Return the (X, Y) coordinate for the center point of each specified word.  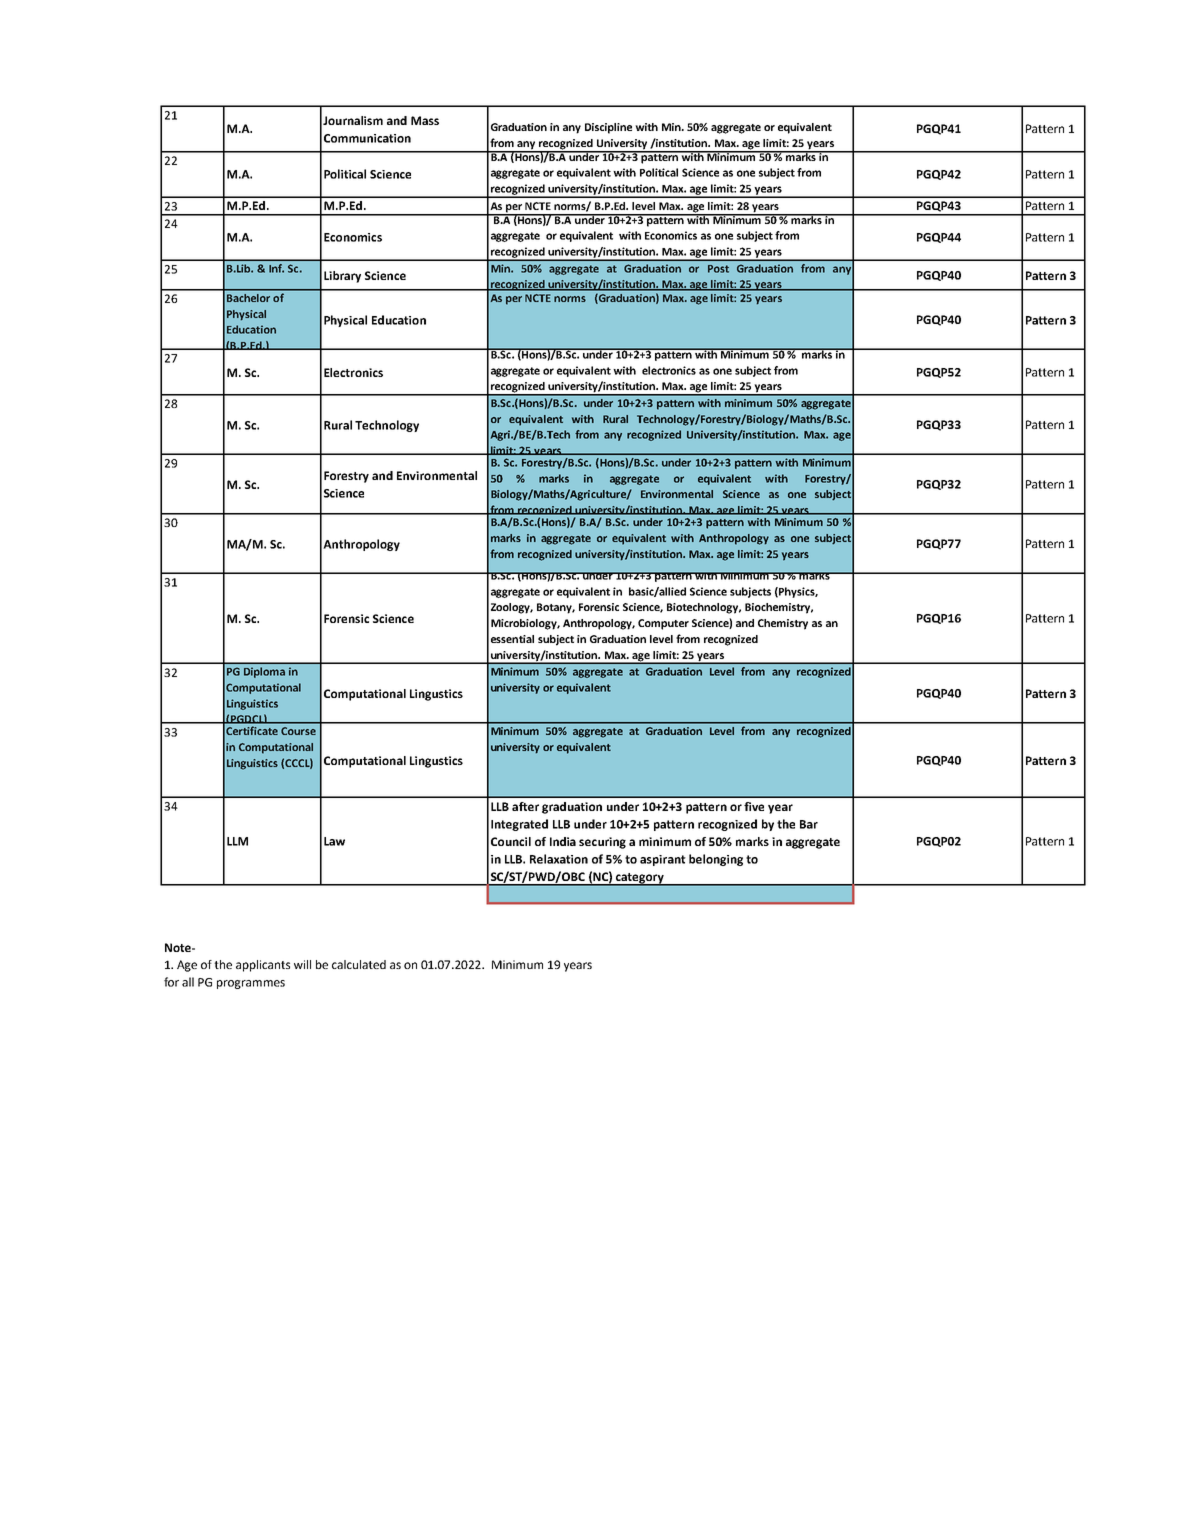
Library (342, 277)
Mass (425, 120)
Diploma (264, 672)
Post (718, 269)
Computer (663, 624)
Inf (276, 268)
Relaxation (559, 859)
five (754, 806)
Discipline (608, 128)
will (302, 964)
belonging (716, 860)
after (525, 806)
